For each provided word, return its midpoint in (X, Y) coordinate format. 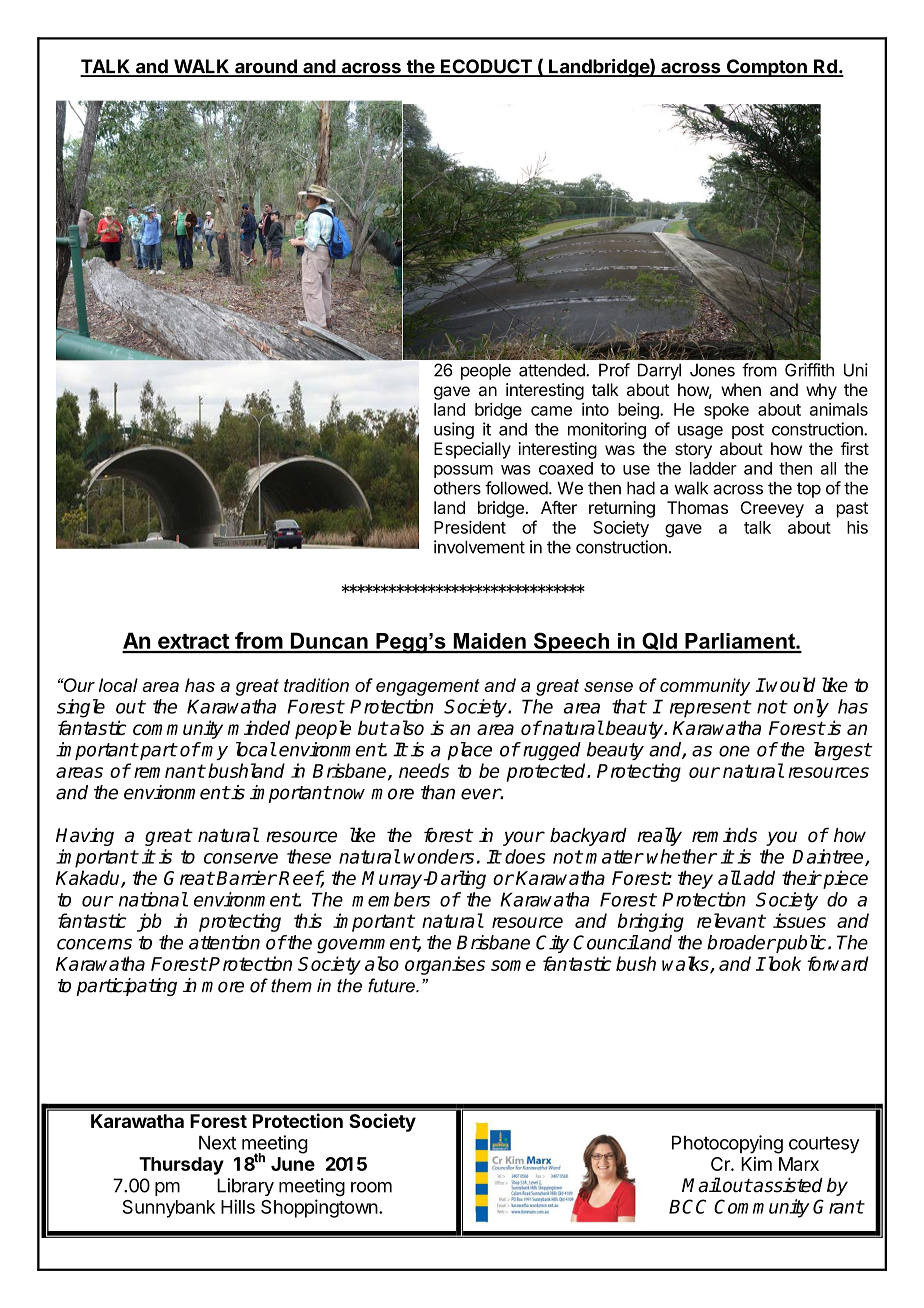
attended (553, 370)
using (454, 430)
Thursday (181, 1166)
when (741, 389)
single (81, 708)
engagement (428, 687)
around (266, 67)
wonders (439, 856)
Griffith (809, 370)
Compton (766, 68)
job (149, 922)
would (790, 684)
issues (799, 920)
